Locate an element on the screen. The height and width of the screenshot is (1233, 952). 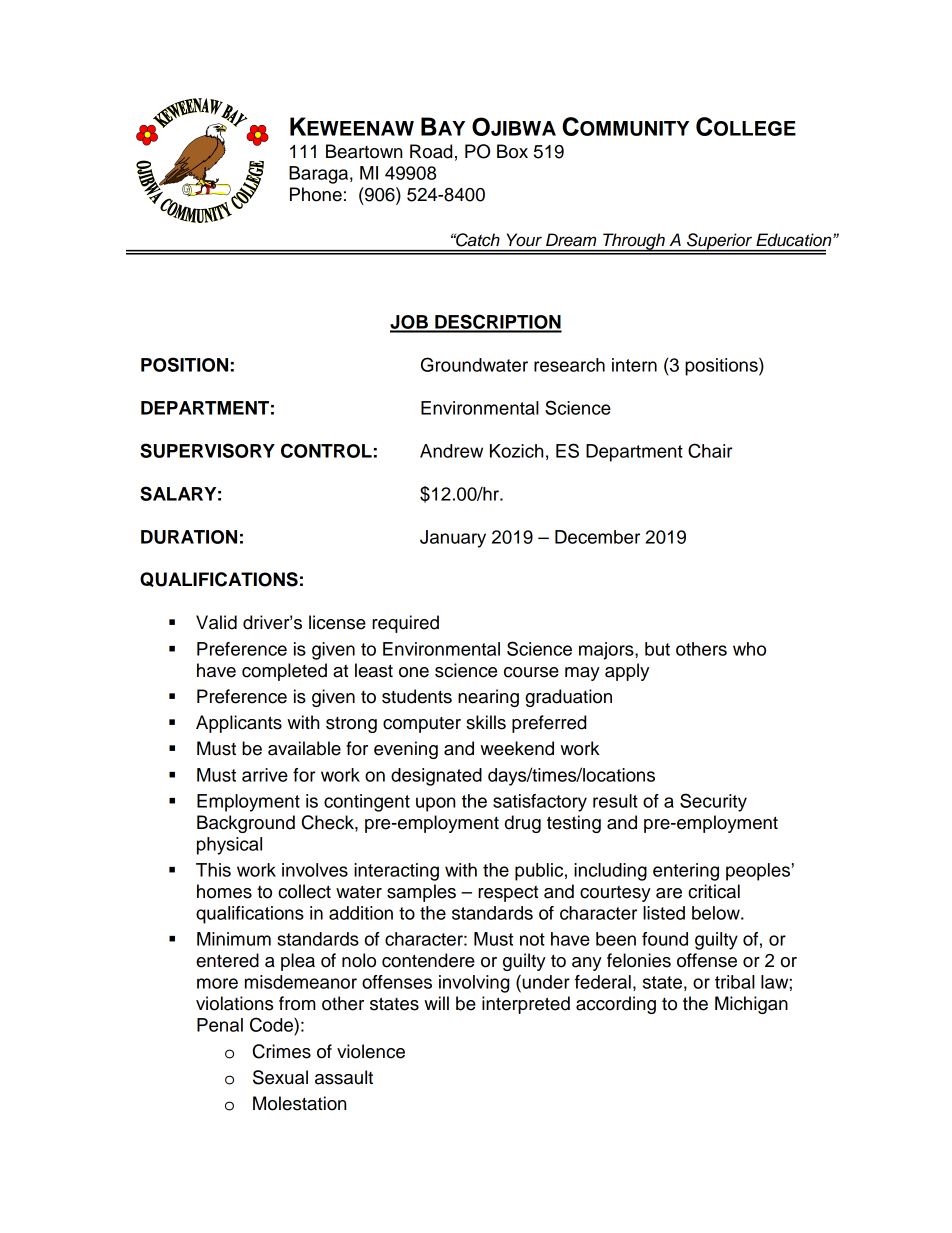
Road is located at coordinates (431, 151).
